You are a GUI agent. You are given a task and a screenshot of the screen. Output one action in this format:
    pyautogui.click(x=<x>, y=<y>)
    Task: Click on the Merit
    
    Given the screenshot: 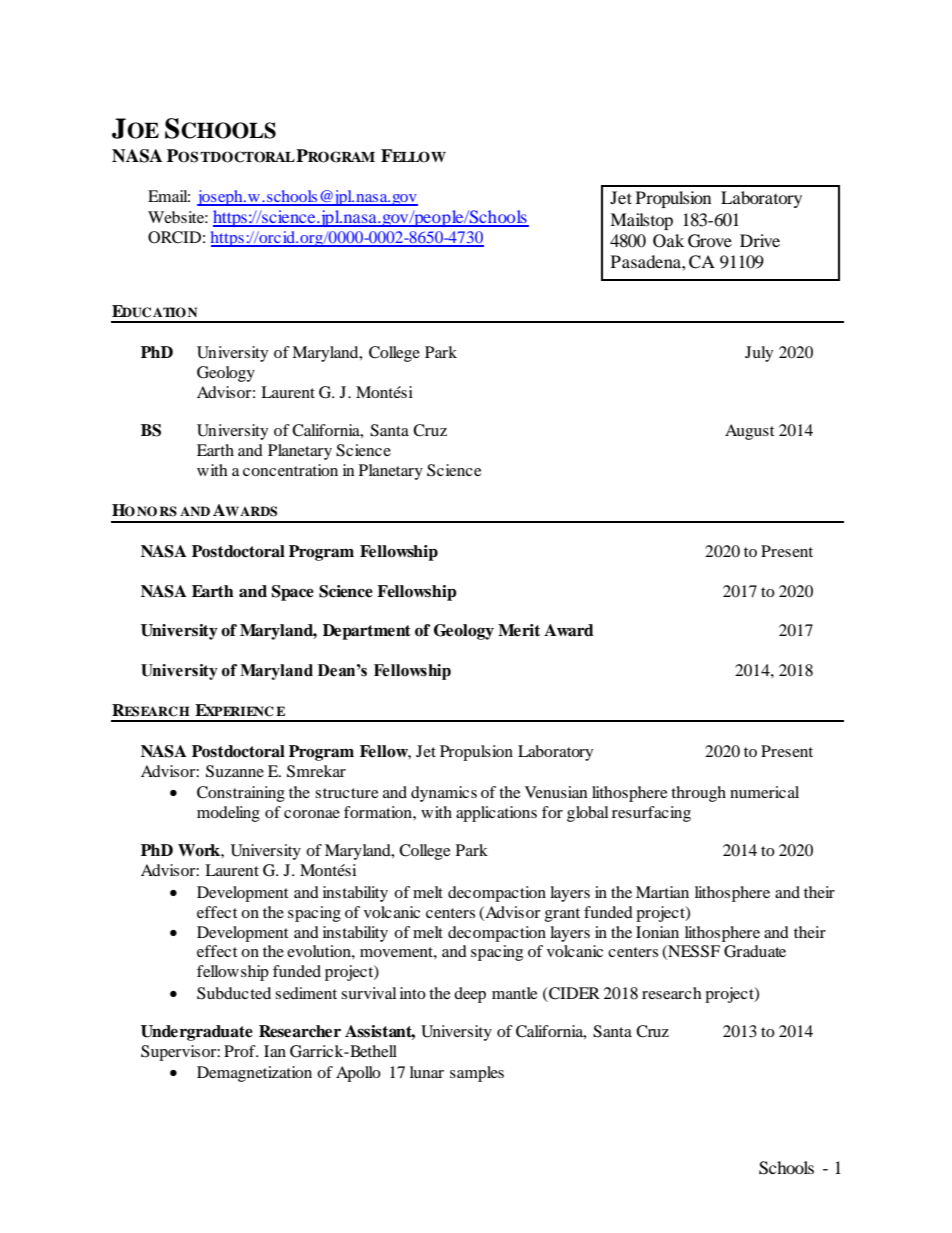 What is the action you would take?
    pyautogui.click(x=519, y=630)
